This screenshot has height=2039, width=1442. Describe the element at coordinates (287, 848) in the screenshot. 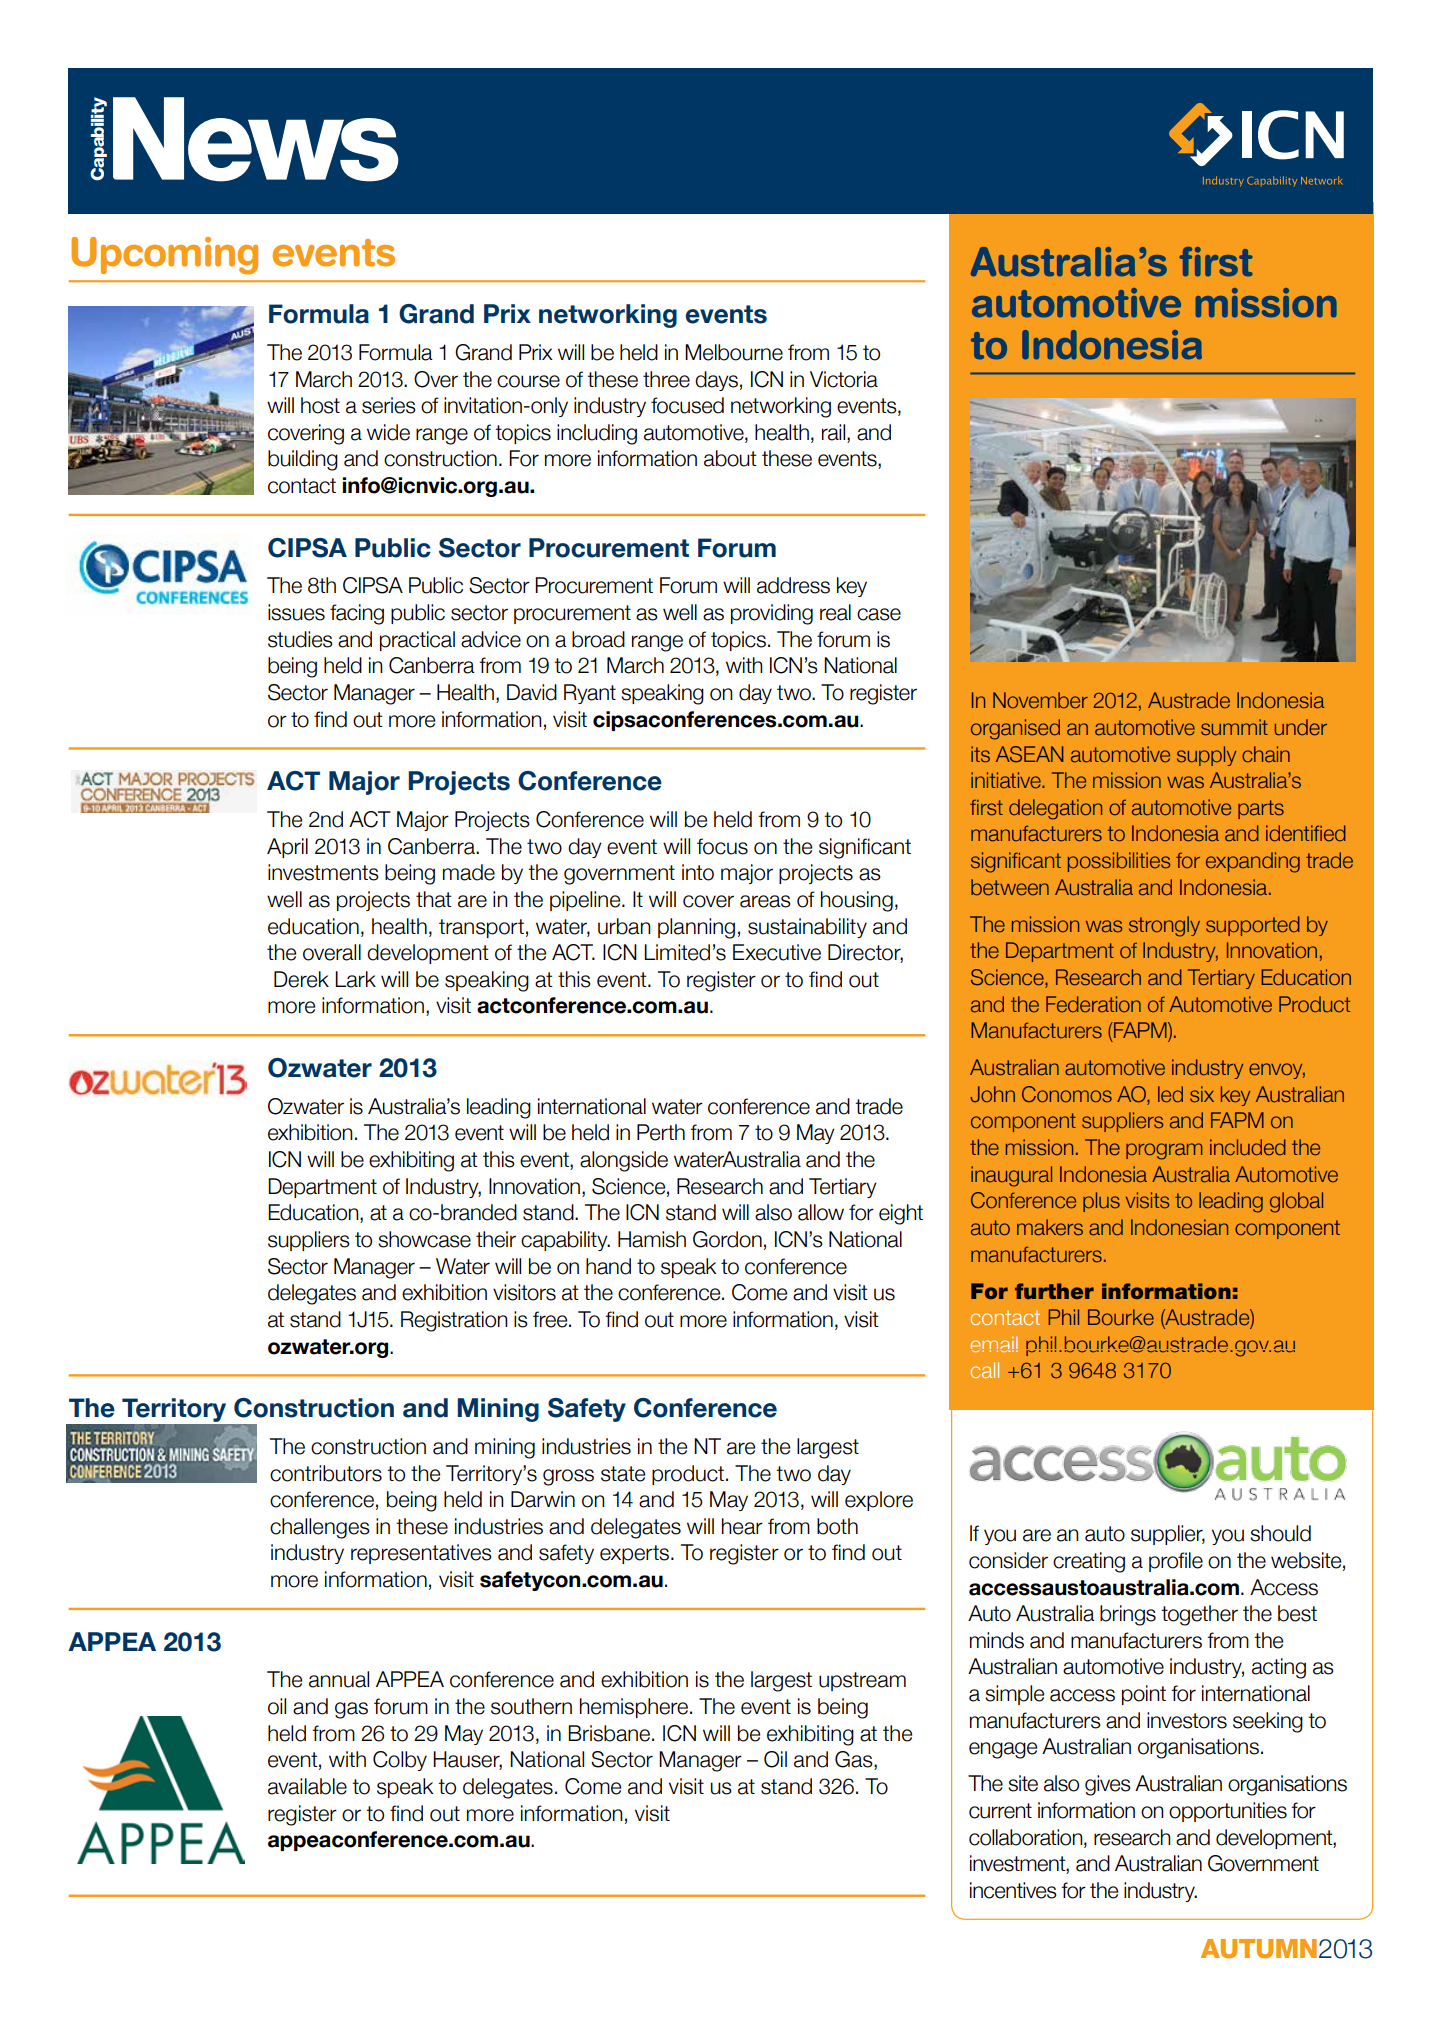

I see `April` at that location.
